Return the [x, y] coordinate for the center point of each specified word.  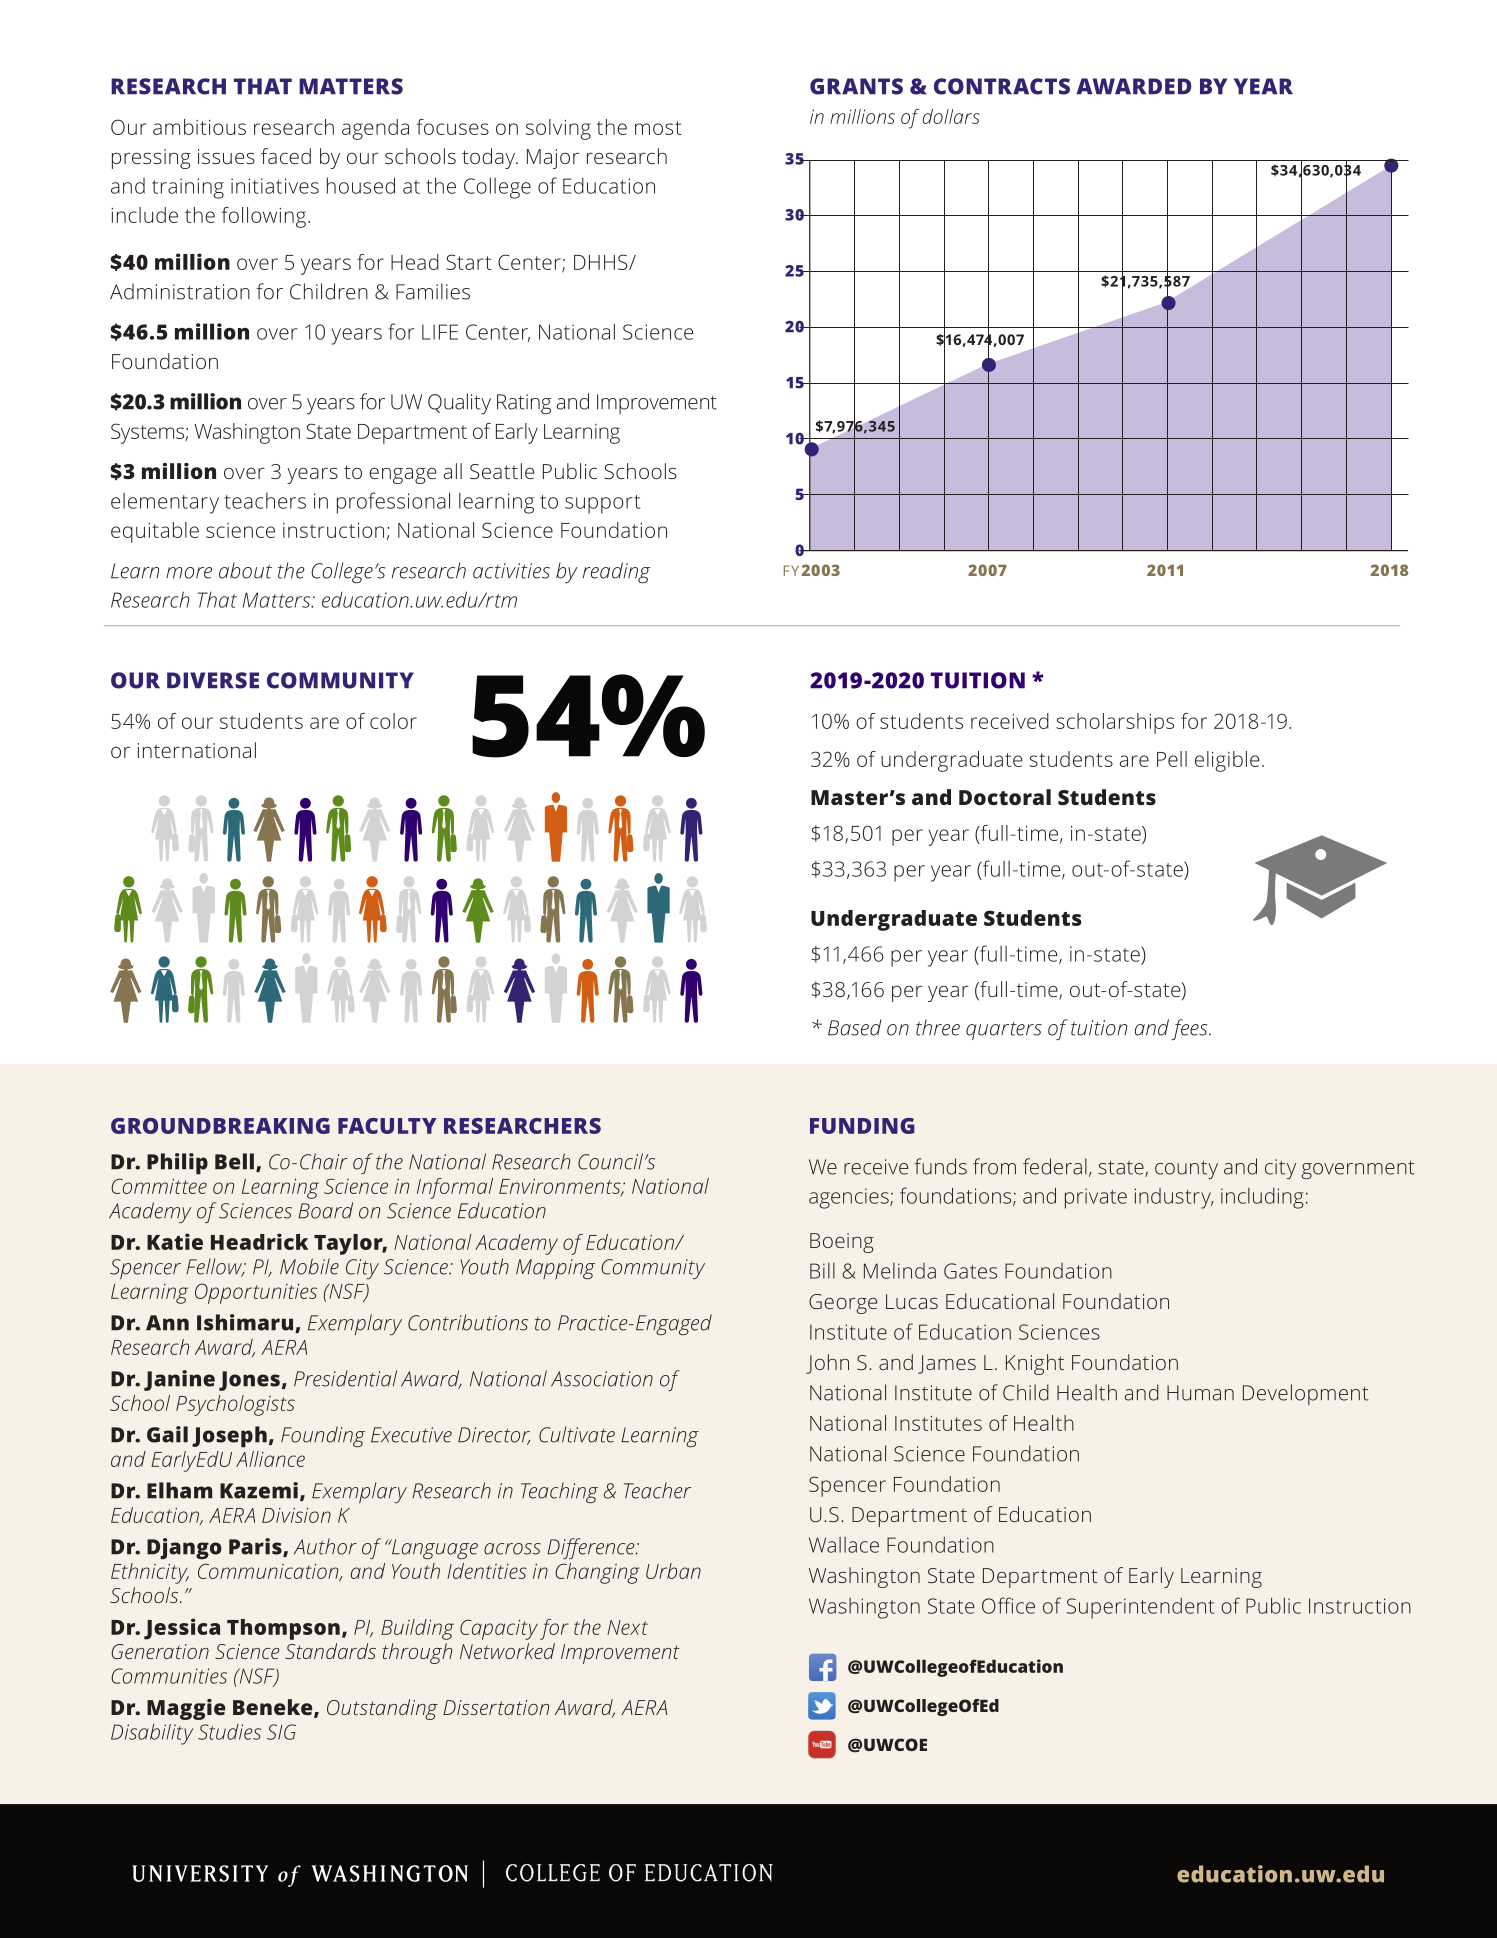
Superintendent [1140, 1608]
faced [286, 156]
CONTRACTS [1002, 86]
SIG [281, 1732]
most [658, 128]
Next [627, 1627]
